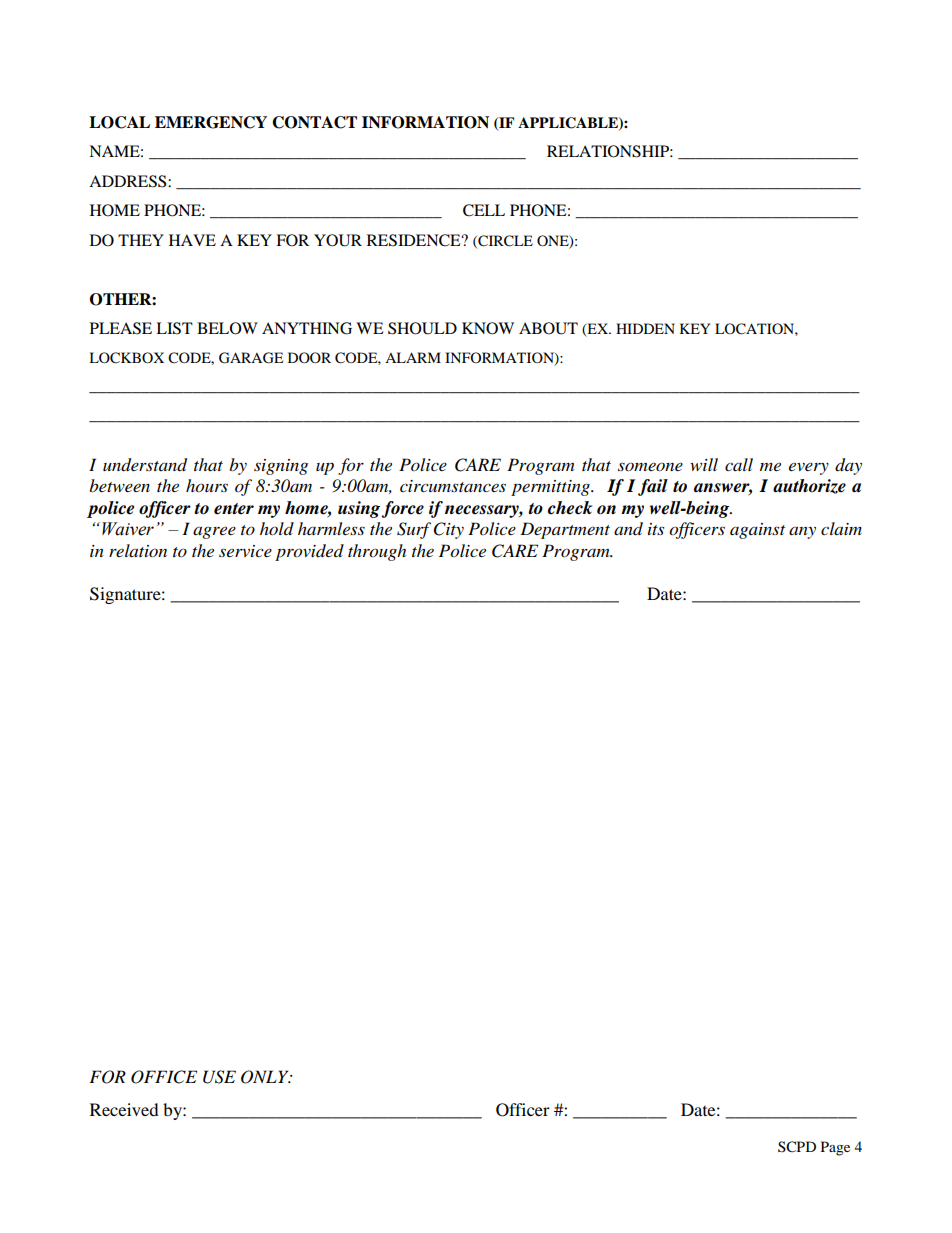 The height and width of the screenshot is (1233, 952). Describe the element at coordinates (453, 486) in the screenshot. I see `circumstances` at that location.
